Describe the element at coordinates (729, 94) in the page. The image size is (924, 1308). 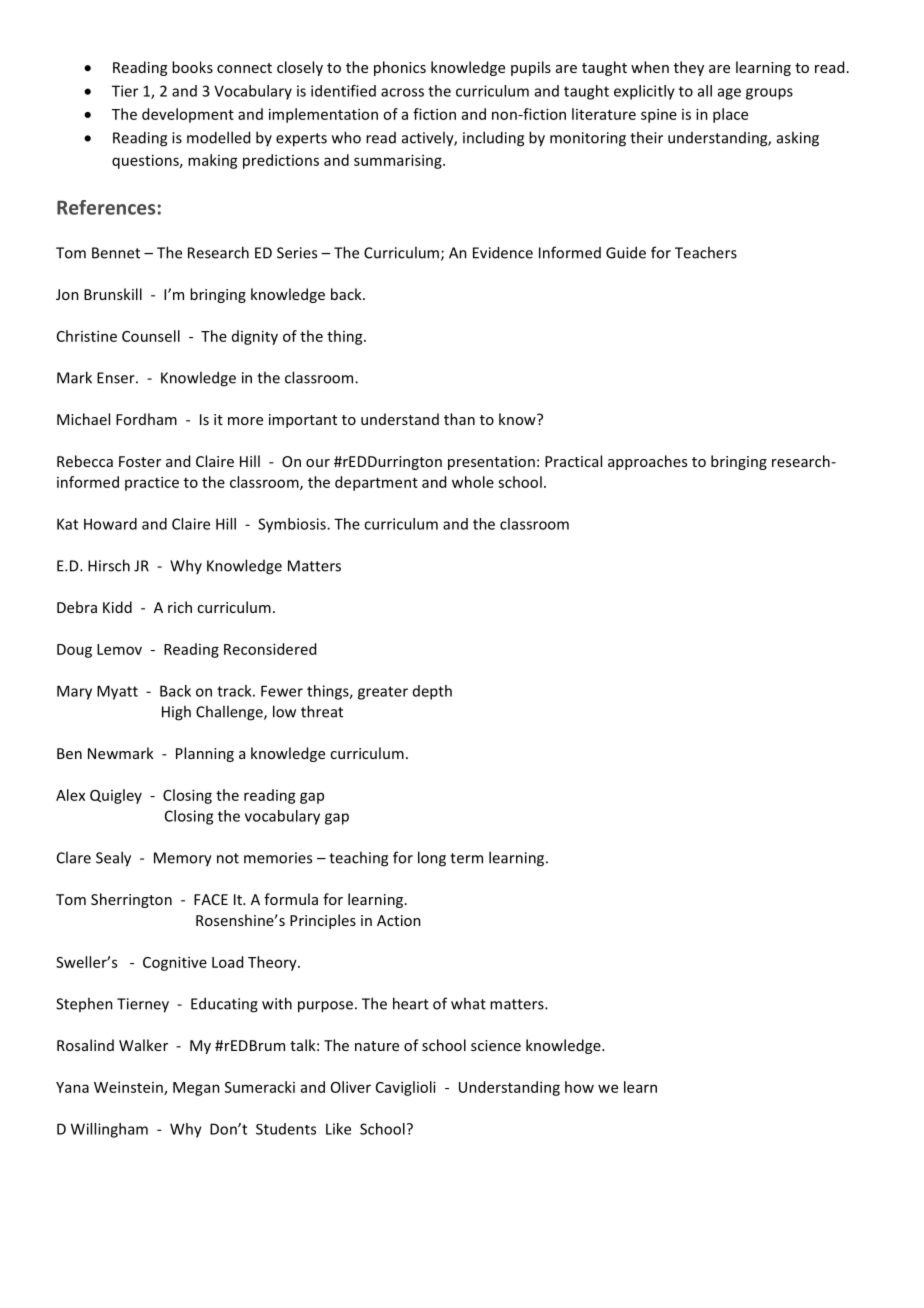
I see `age` at that location.
